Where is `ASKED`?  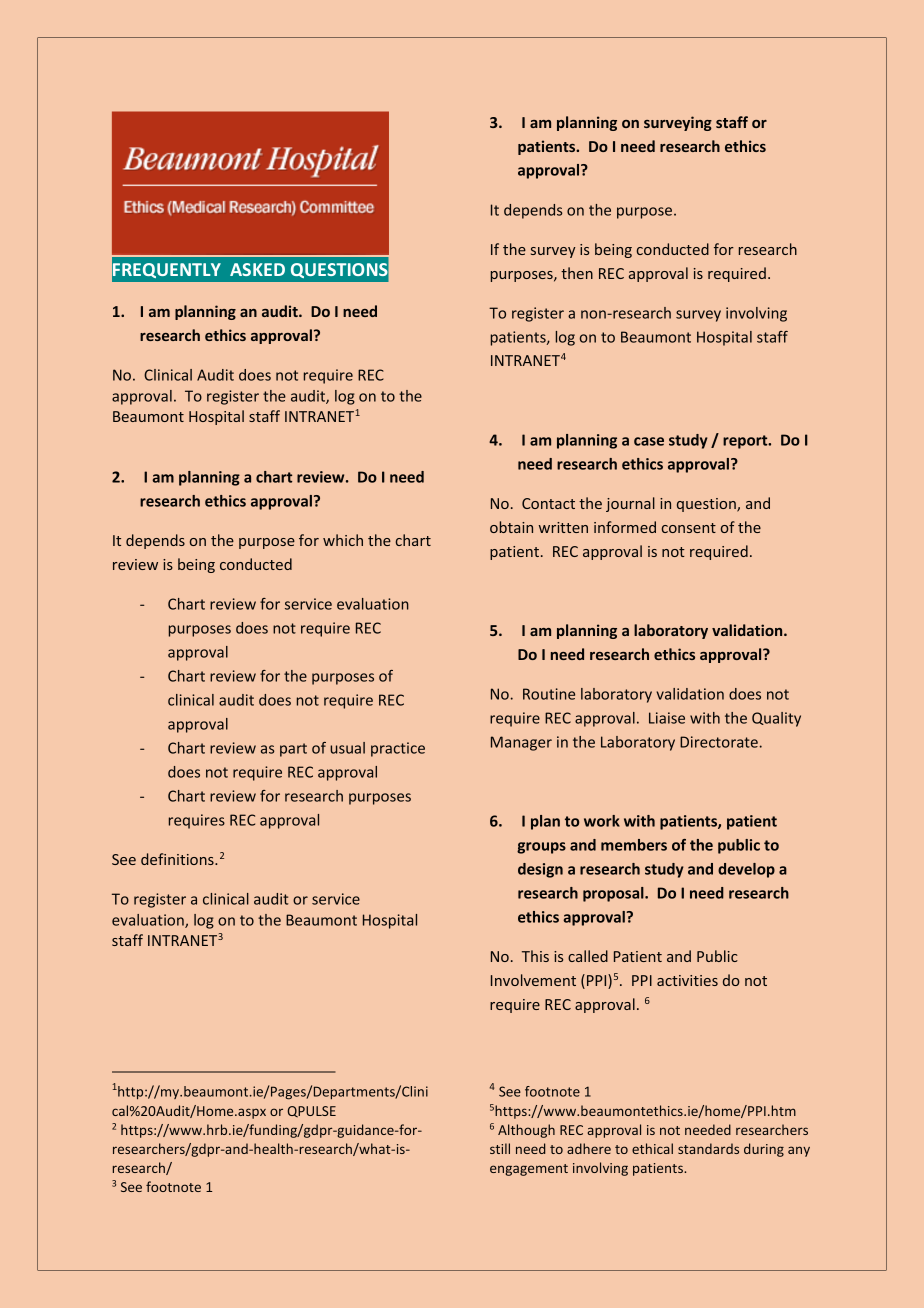 ASKED is located at coordinates (257, 269).
